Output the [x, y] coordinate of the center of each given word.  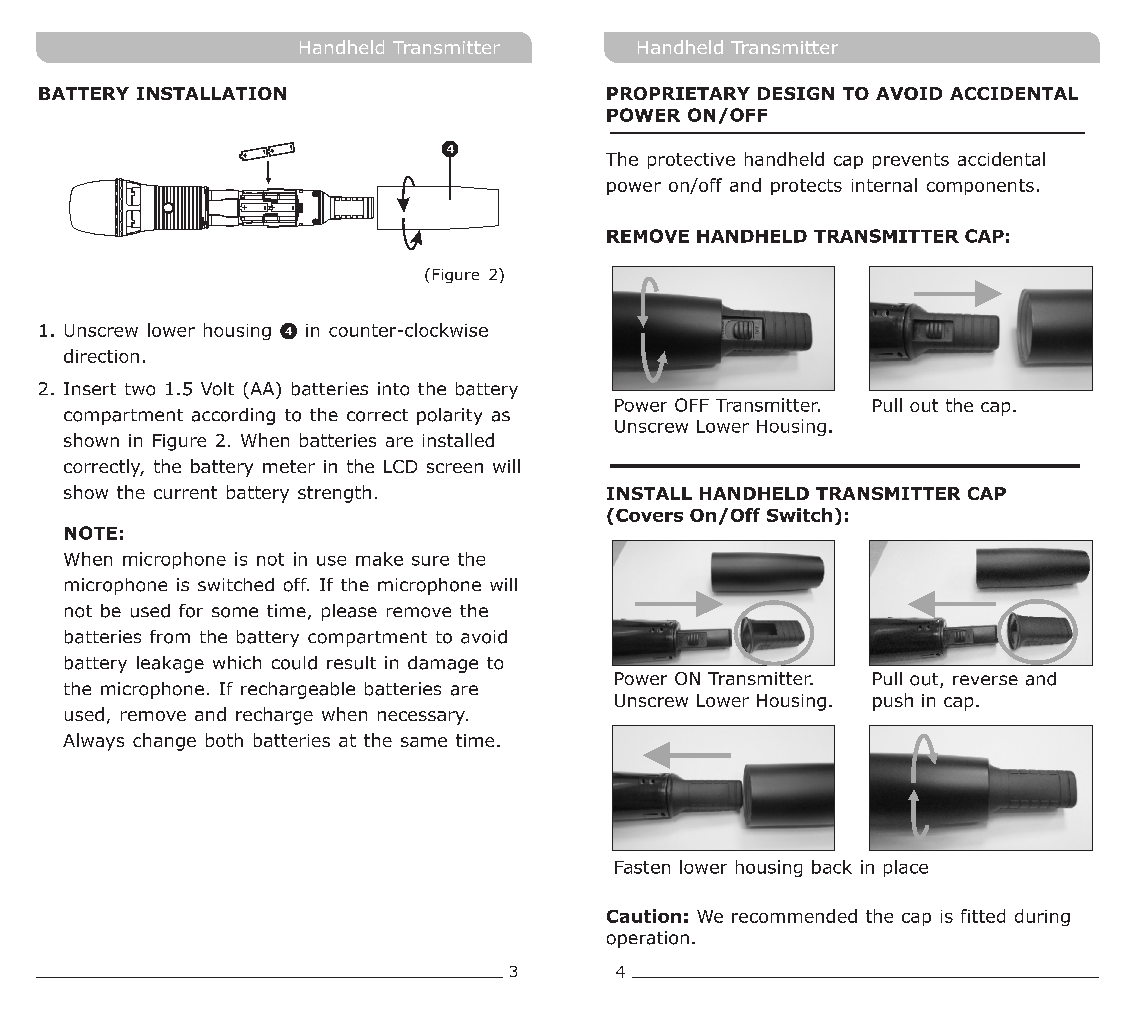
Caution [644, 916]
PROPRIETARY [678, 93]
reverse [985, 680]
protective [691, 161]
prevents [911, 161]
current [185, 492]
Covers [649, 515]
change [164, 742]
